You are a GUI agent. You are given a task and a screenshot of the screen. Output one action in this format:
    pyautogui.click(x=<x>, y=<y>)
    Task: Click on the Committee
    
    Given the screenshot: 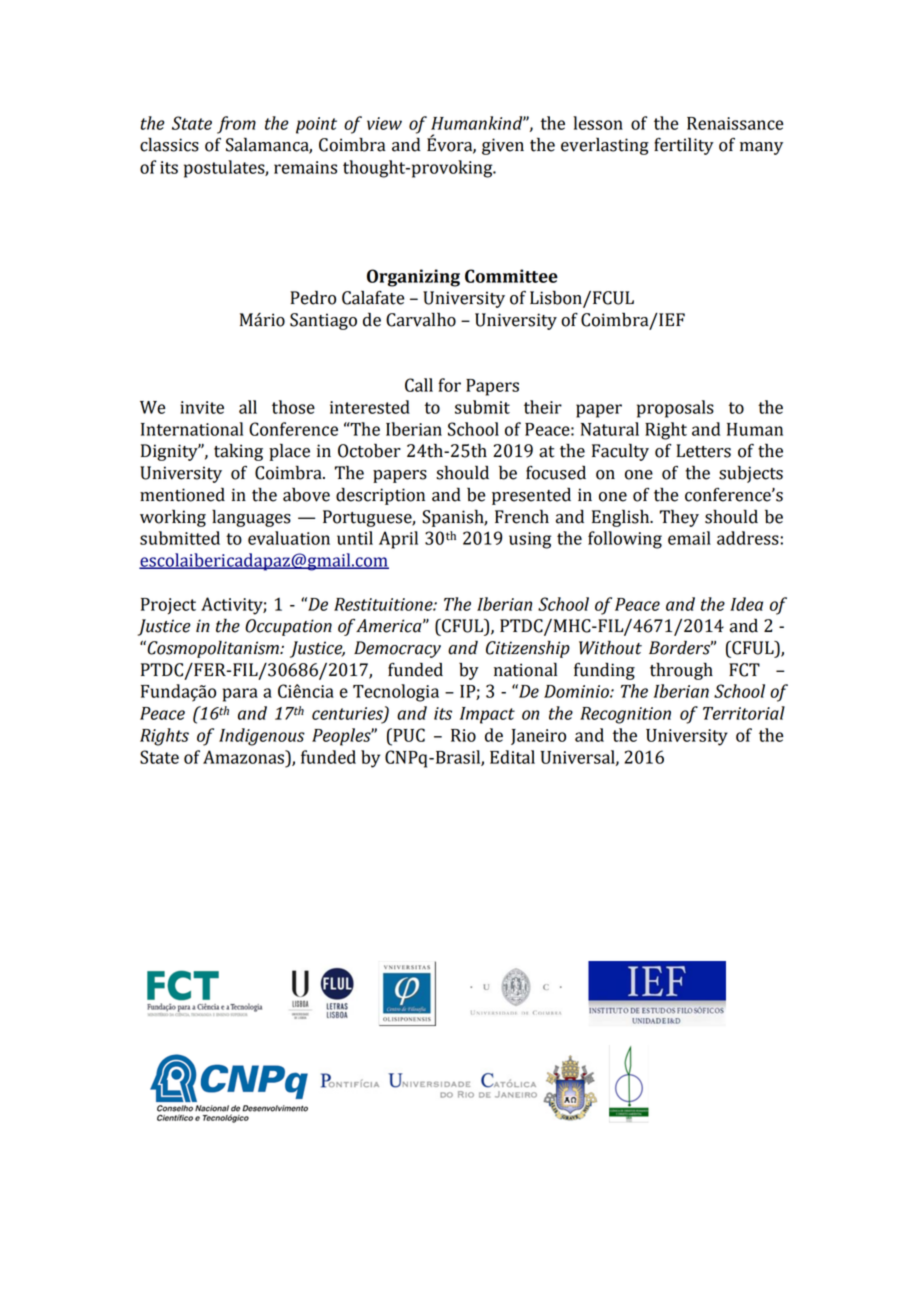 What is the action you would take?
    pyautogui.click(x=511, y=276)
